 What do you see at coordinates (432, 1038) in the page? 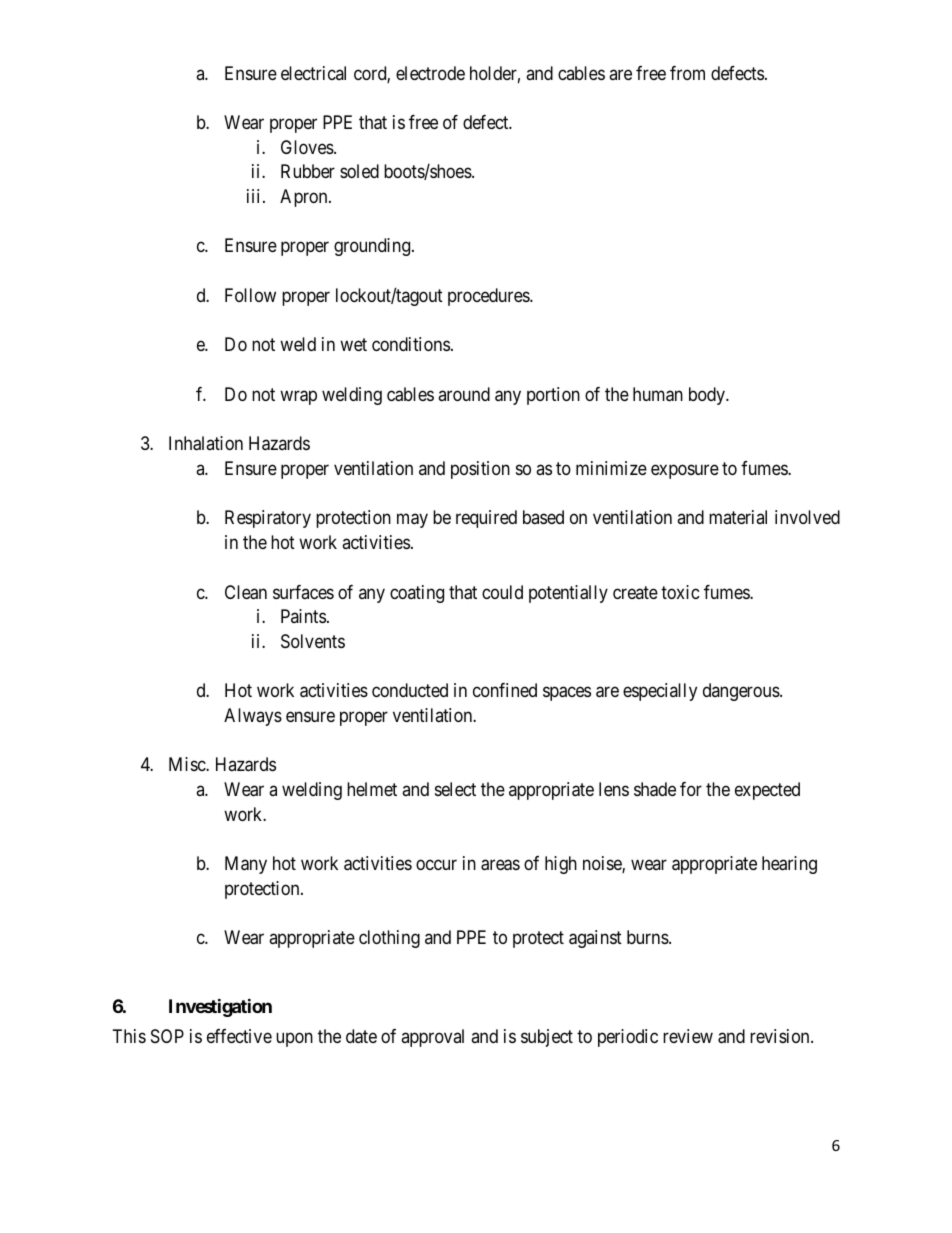
I see `approval` at bounding box center [432, 1038].
